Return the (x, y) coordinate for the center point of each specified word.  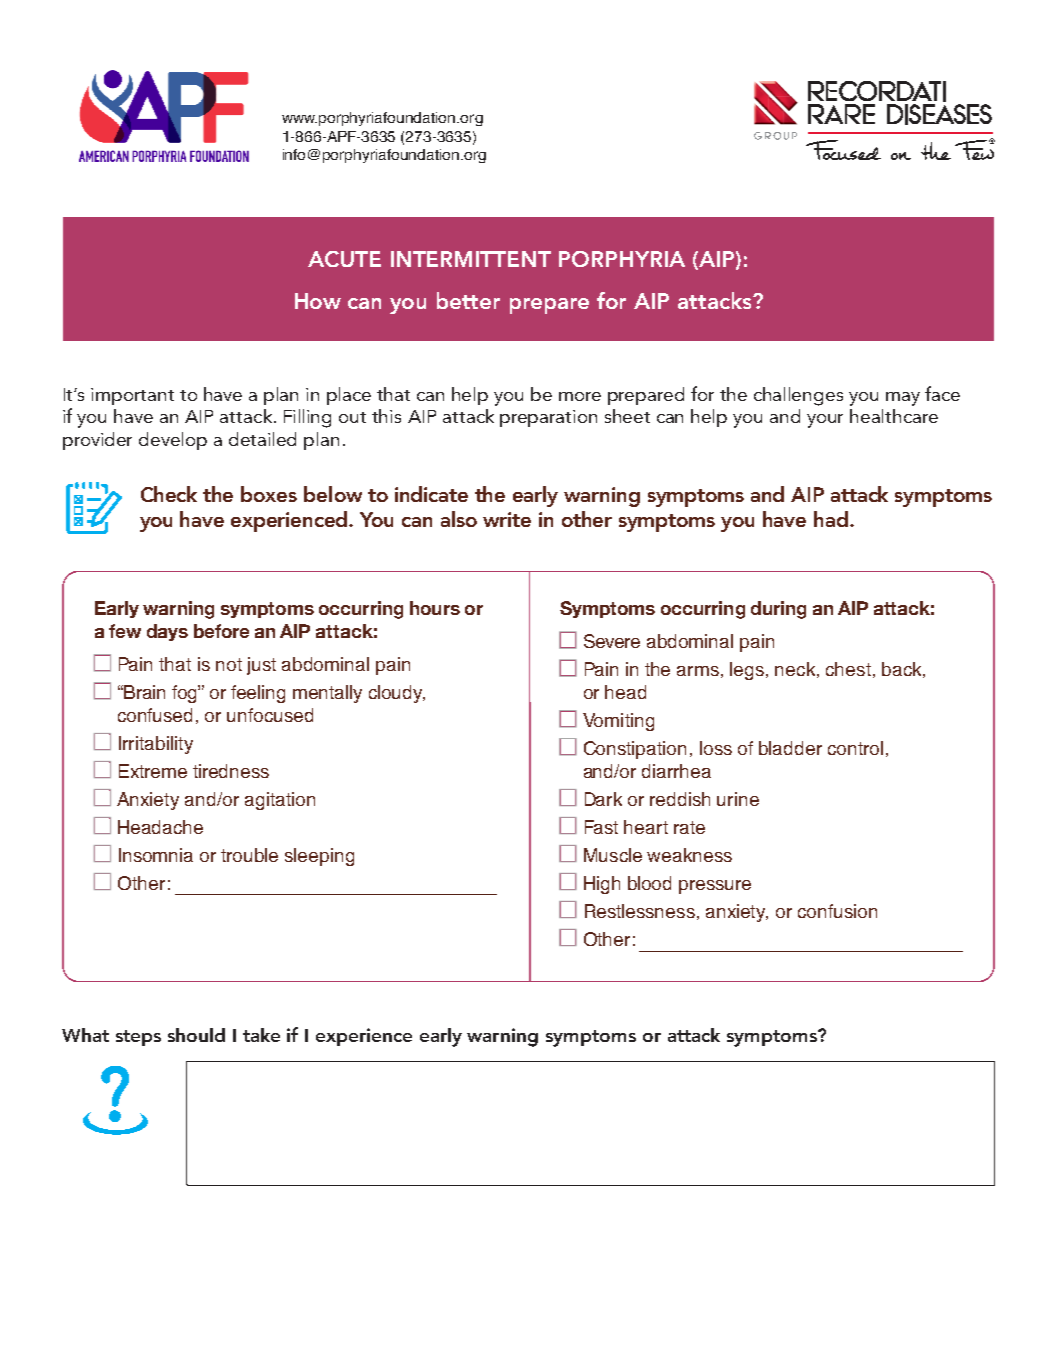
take (261, 1035)
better (468, 300)
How (318, 301)
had (831, 519)
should (196, 1035)
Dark (603, 799)
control (855, 748)
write (507, 519)
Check (169, 494)
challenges (798, 396)
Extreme (153, 771)
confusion (837, 911)
